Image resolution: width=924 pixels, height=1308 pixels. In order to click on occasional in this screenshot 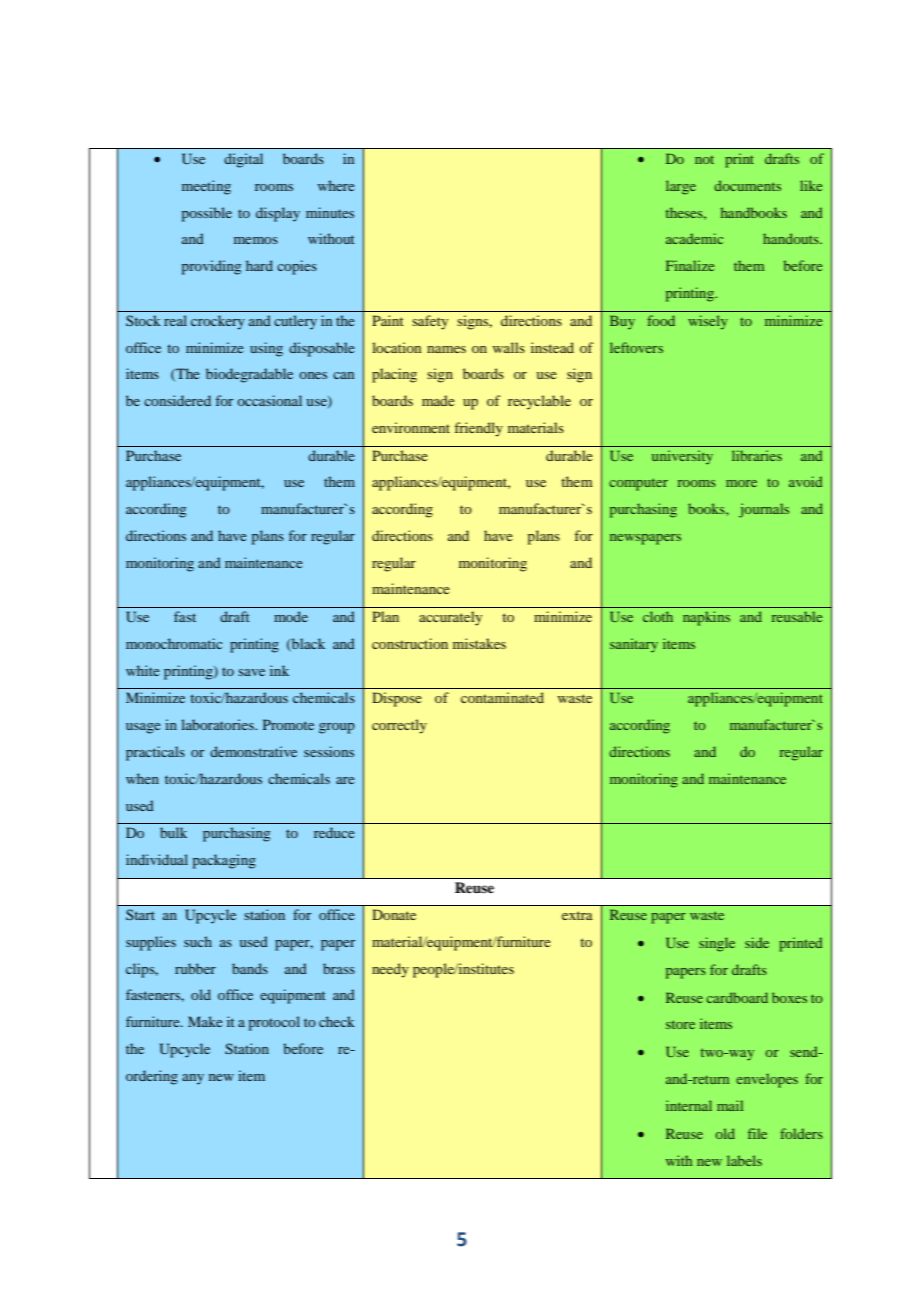, I will do `click(269, 400)`.
